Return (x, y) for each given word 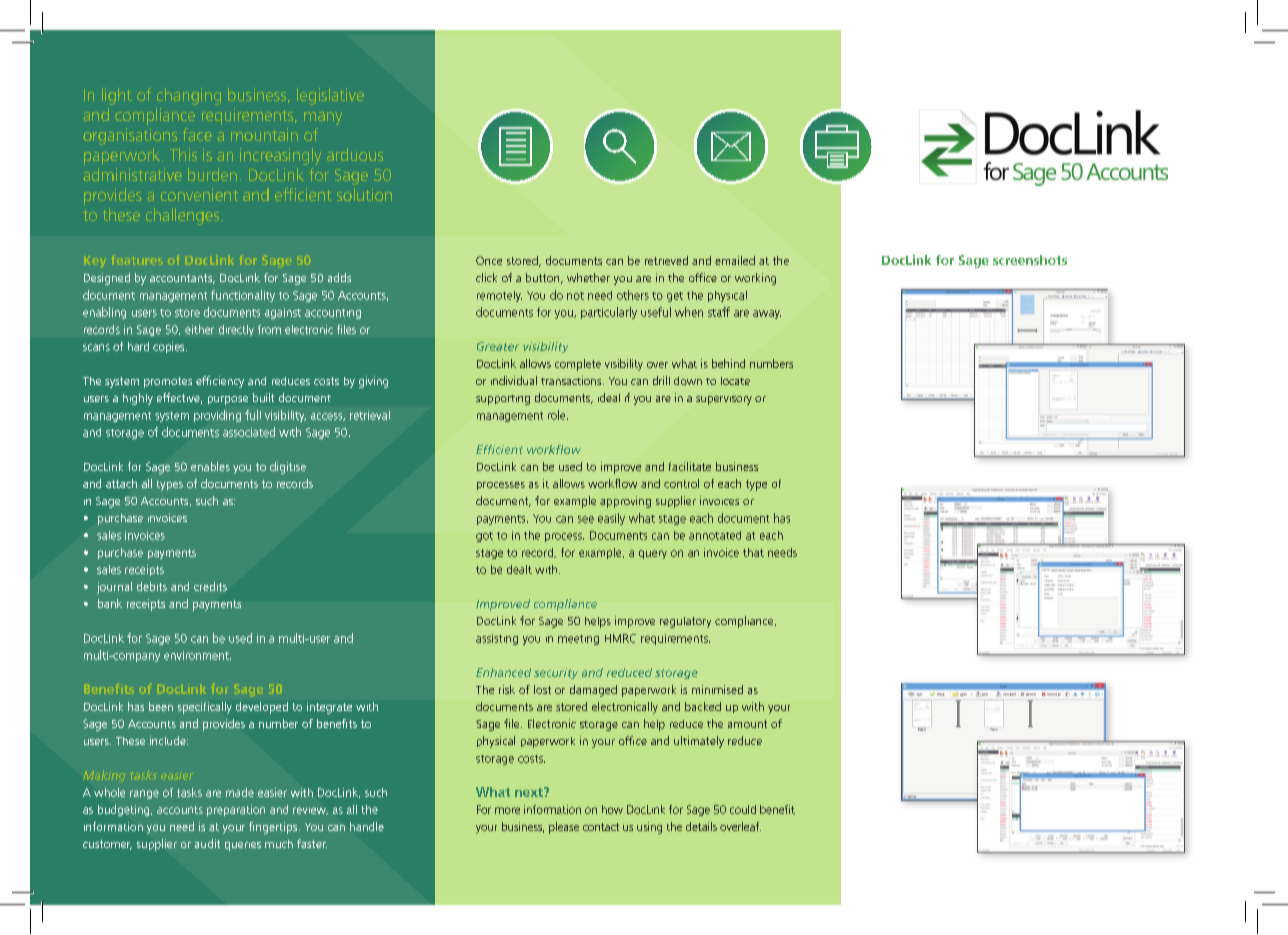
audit (207, 843)
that (753, 552)
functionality (243, 296)
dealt (519, 569)
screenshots (1030, 260)
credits (210, 586)
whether (588, 277)
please (564, 828)
